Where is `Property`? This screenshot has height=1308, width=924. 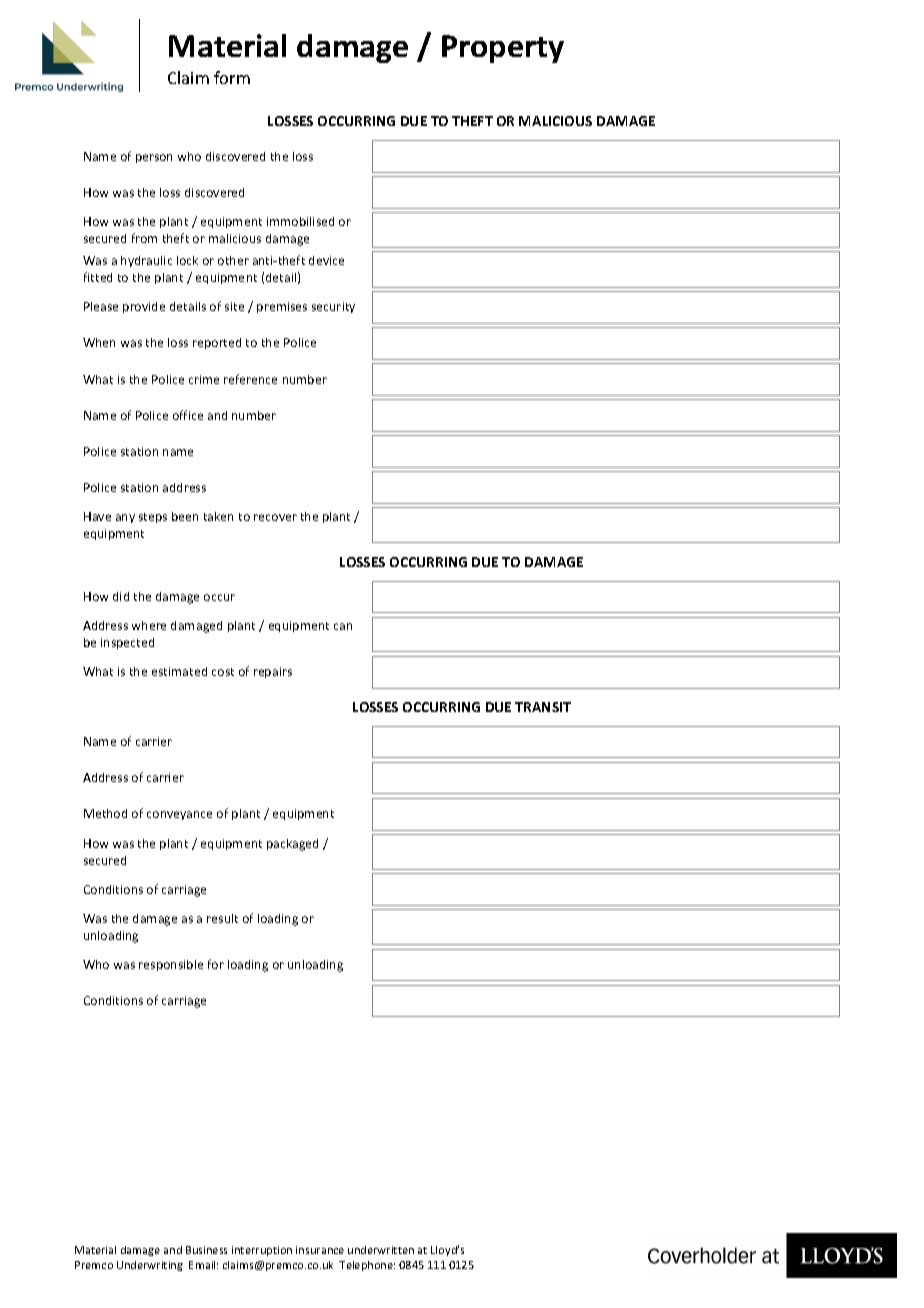
Property is located at coordinates (503, 49).
